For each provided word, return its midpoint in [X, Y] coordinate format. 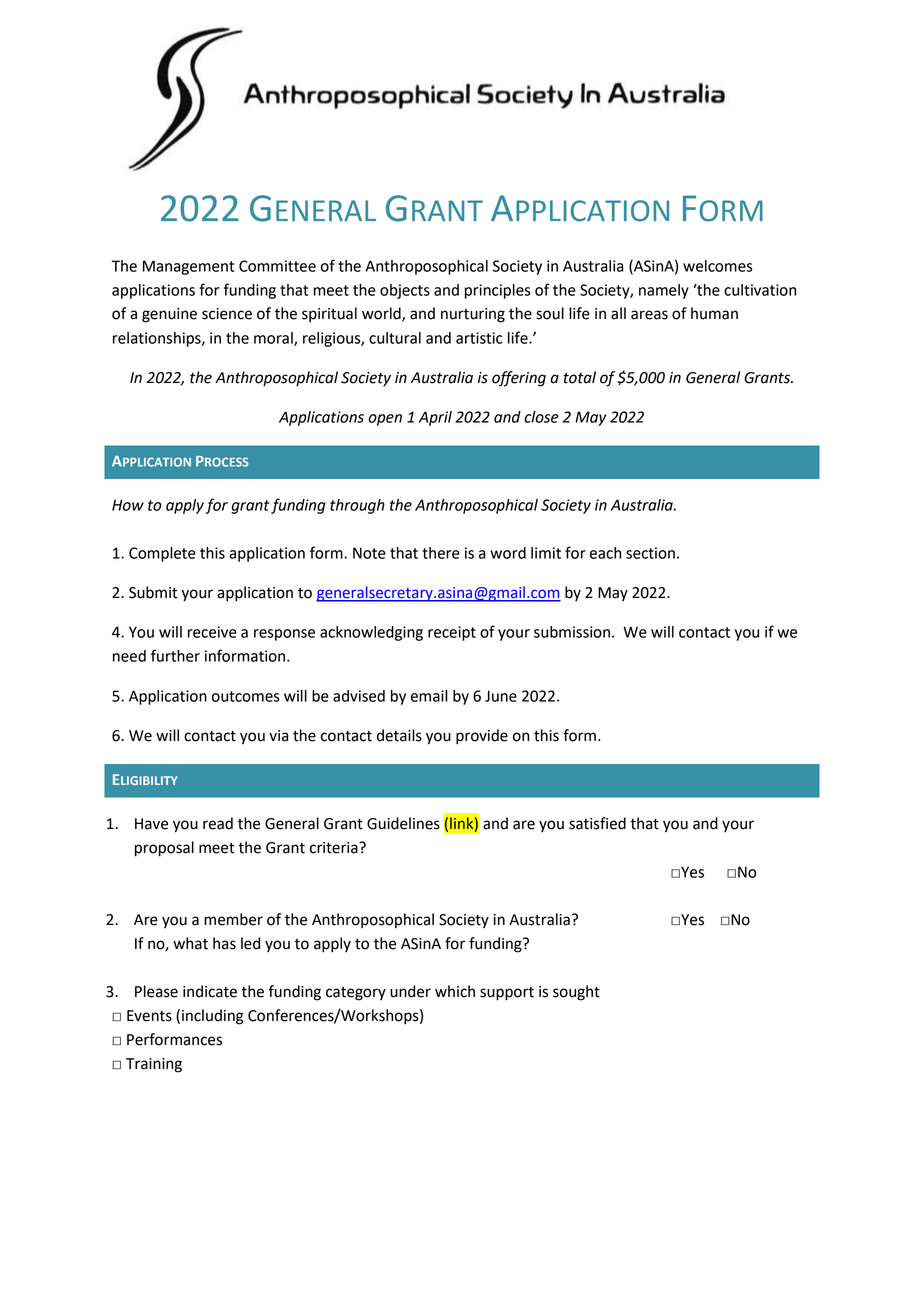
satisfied [597, 823]
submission [572, 632]
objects [405, 291]
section [650, 553]
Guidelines [403, 823]
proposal [164, 849]
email [429, 696]
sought [576, 993]
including [213, 1017]
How [128, 505]
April [435, 418]
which [455, 991]
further [175, 655]
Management [188, 267]
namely [664, 291]
